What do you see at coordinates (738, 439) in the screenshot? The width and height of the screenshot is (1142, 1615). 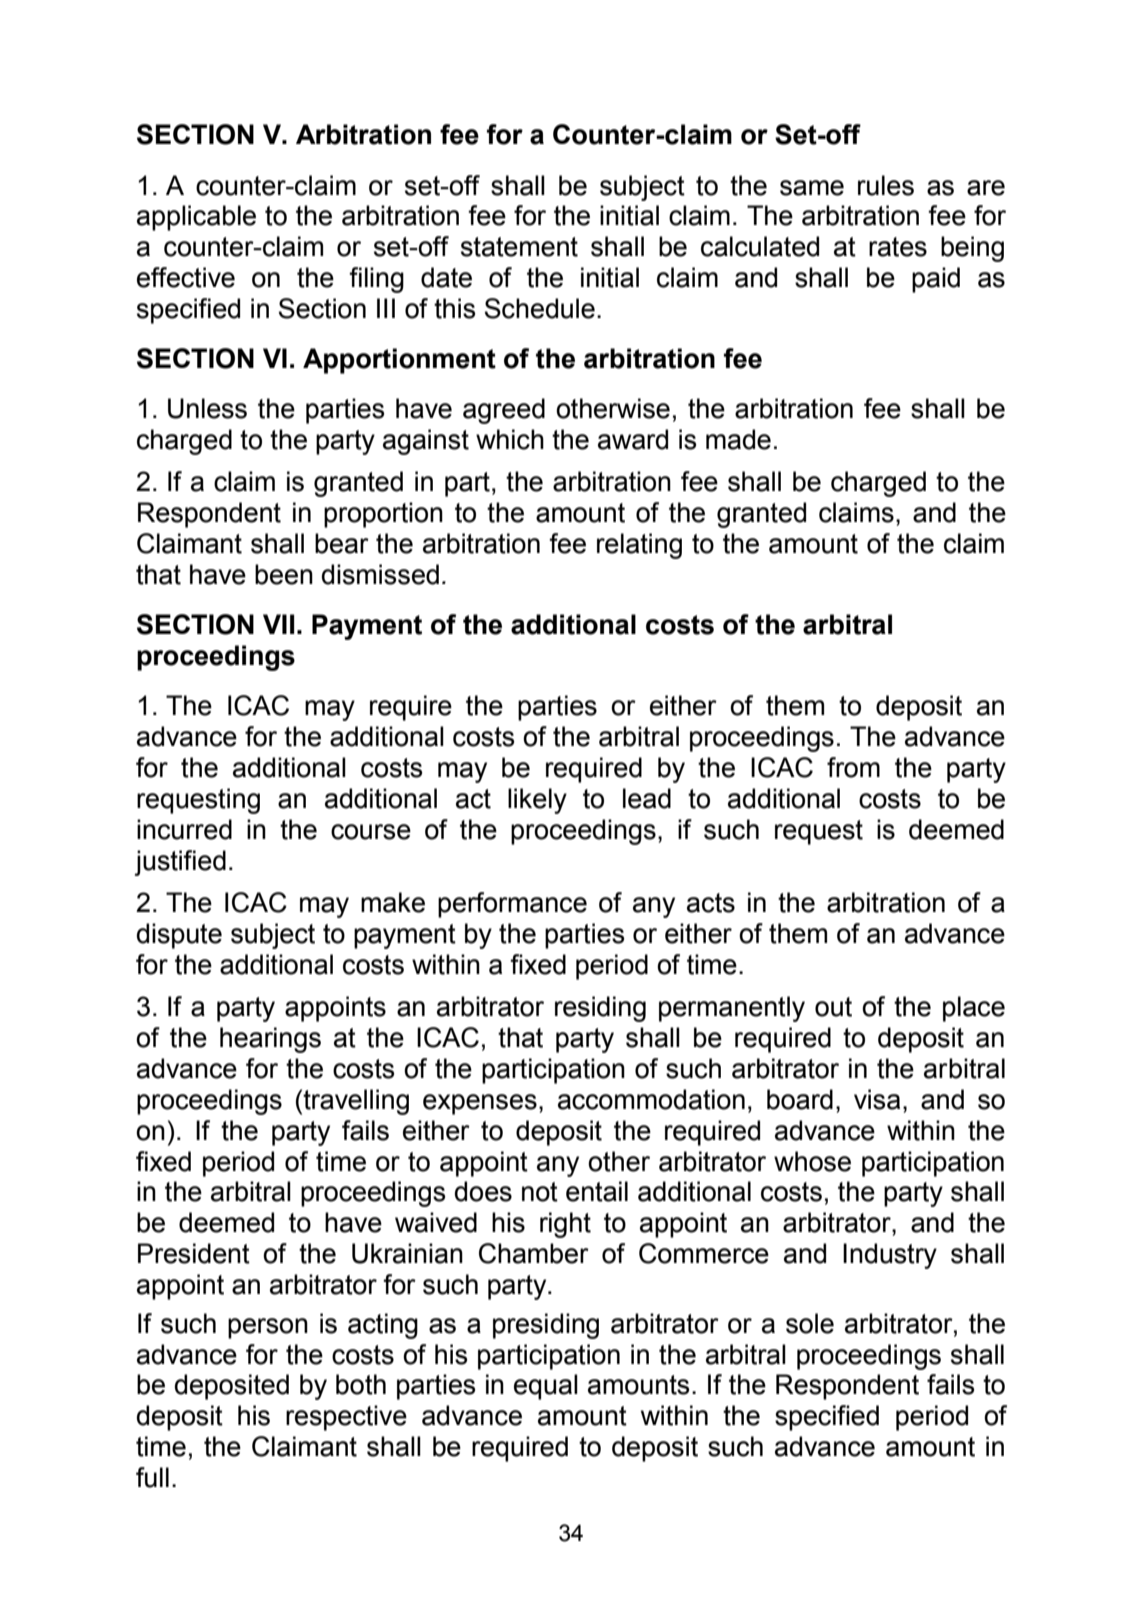 I see `made` at bounding box center [738, 439].
